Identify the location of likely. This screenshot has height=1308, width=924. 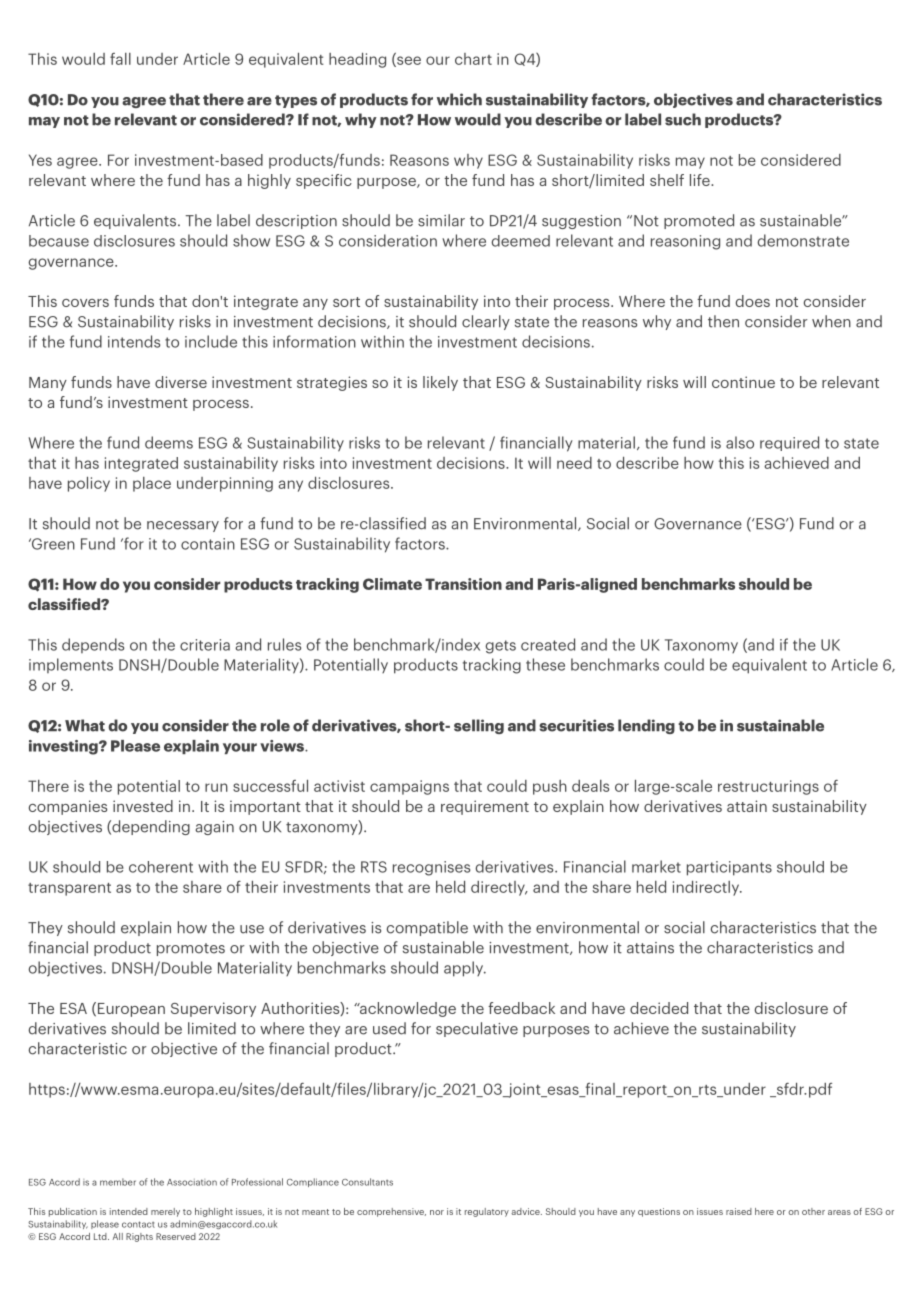
(440, 383).
